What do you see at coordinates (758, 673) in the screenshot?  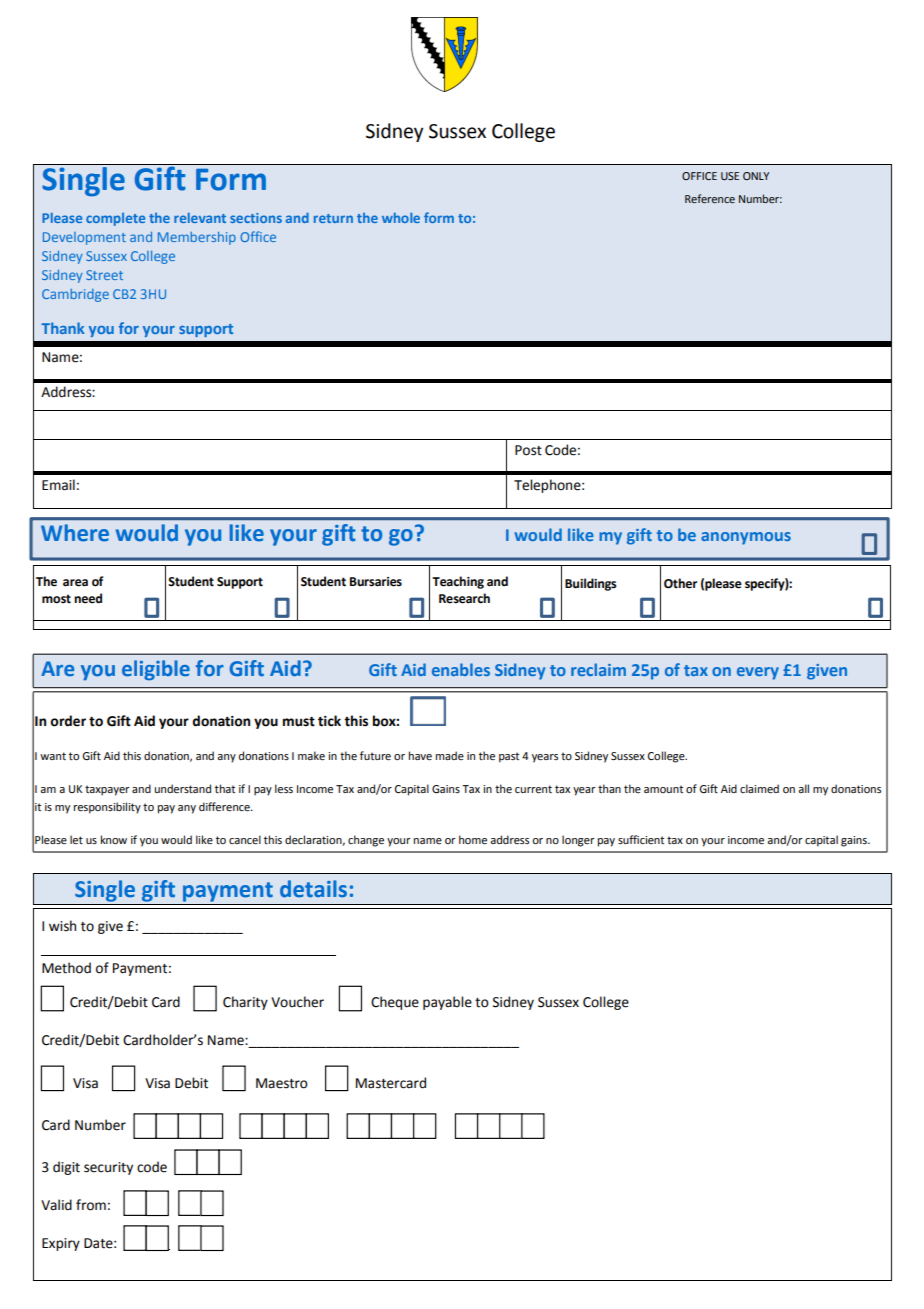 I see `every` at bounding box center [758, 673].
